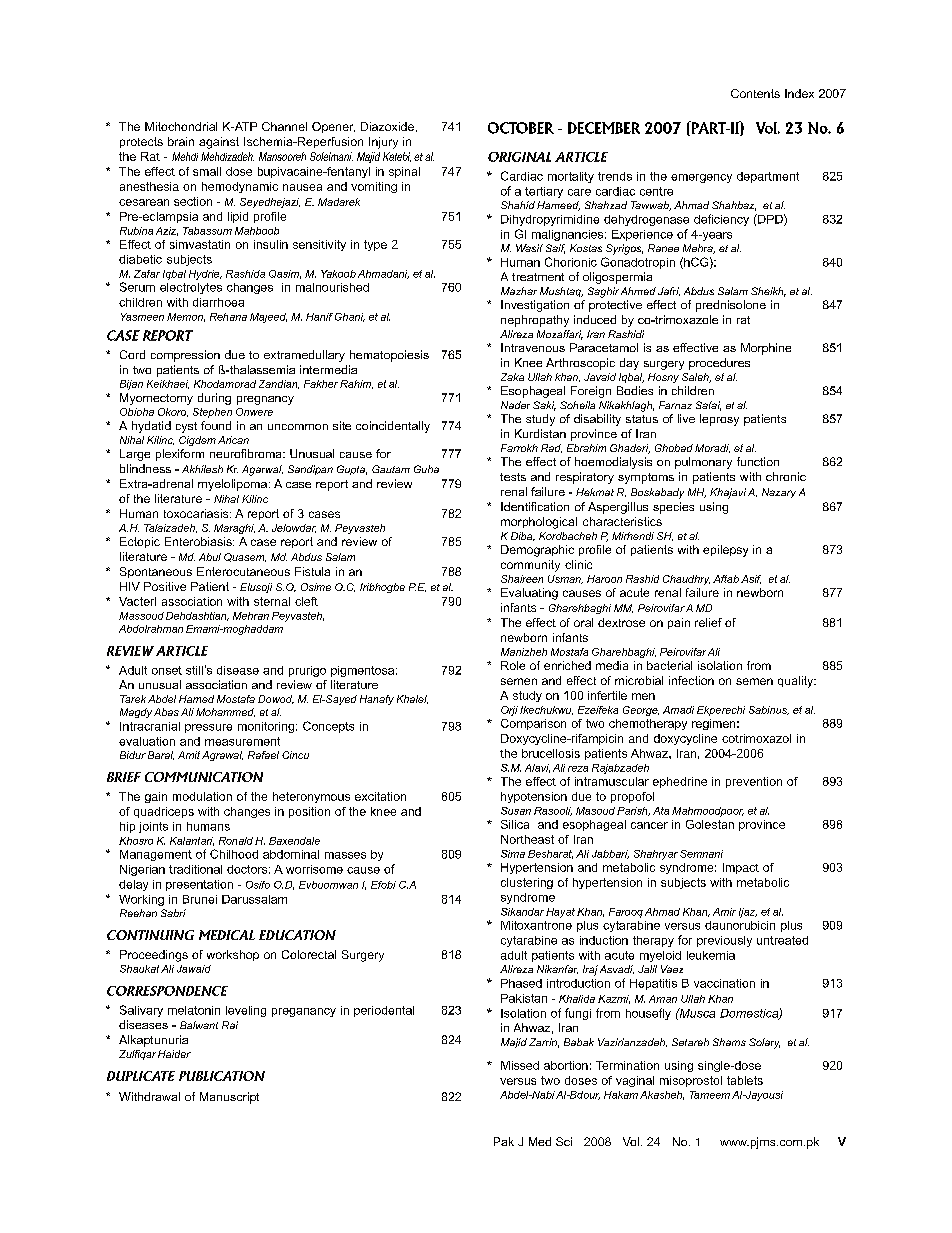 Image resolution: width=952 pixels, height=1233 pixels. Describe the element at coordinates (755, 93) in the screenshot. I see `Contents` at that location.
